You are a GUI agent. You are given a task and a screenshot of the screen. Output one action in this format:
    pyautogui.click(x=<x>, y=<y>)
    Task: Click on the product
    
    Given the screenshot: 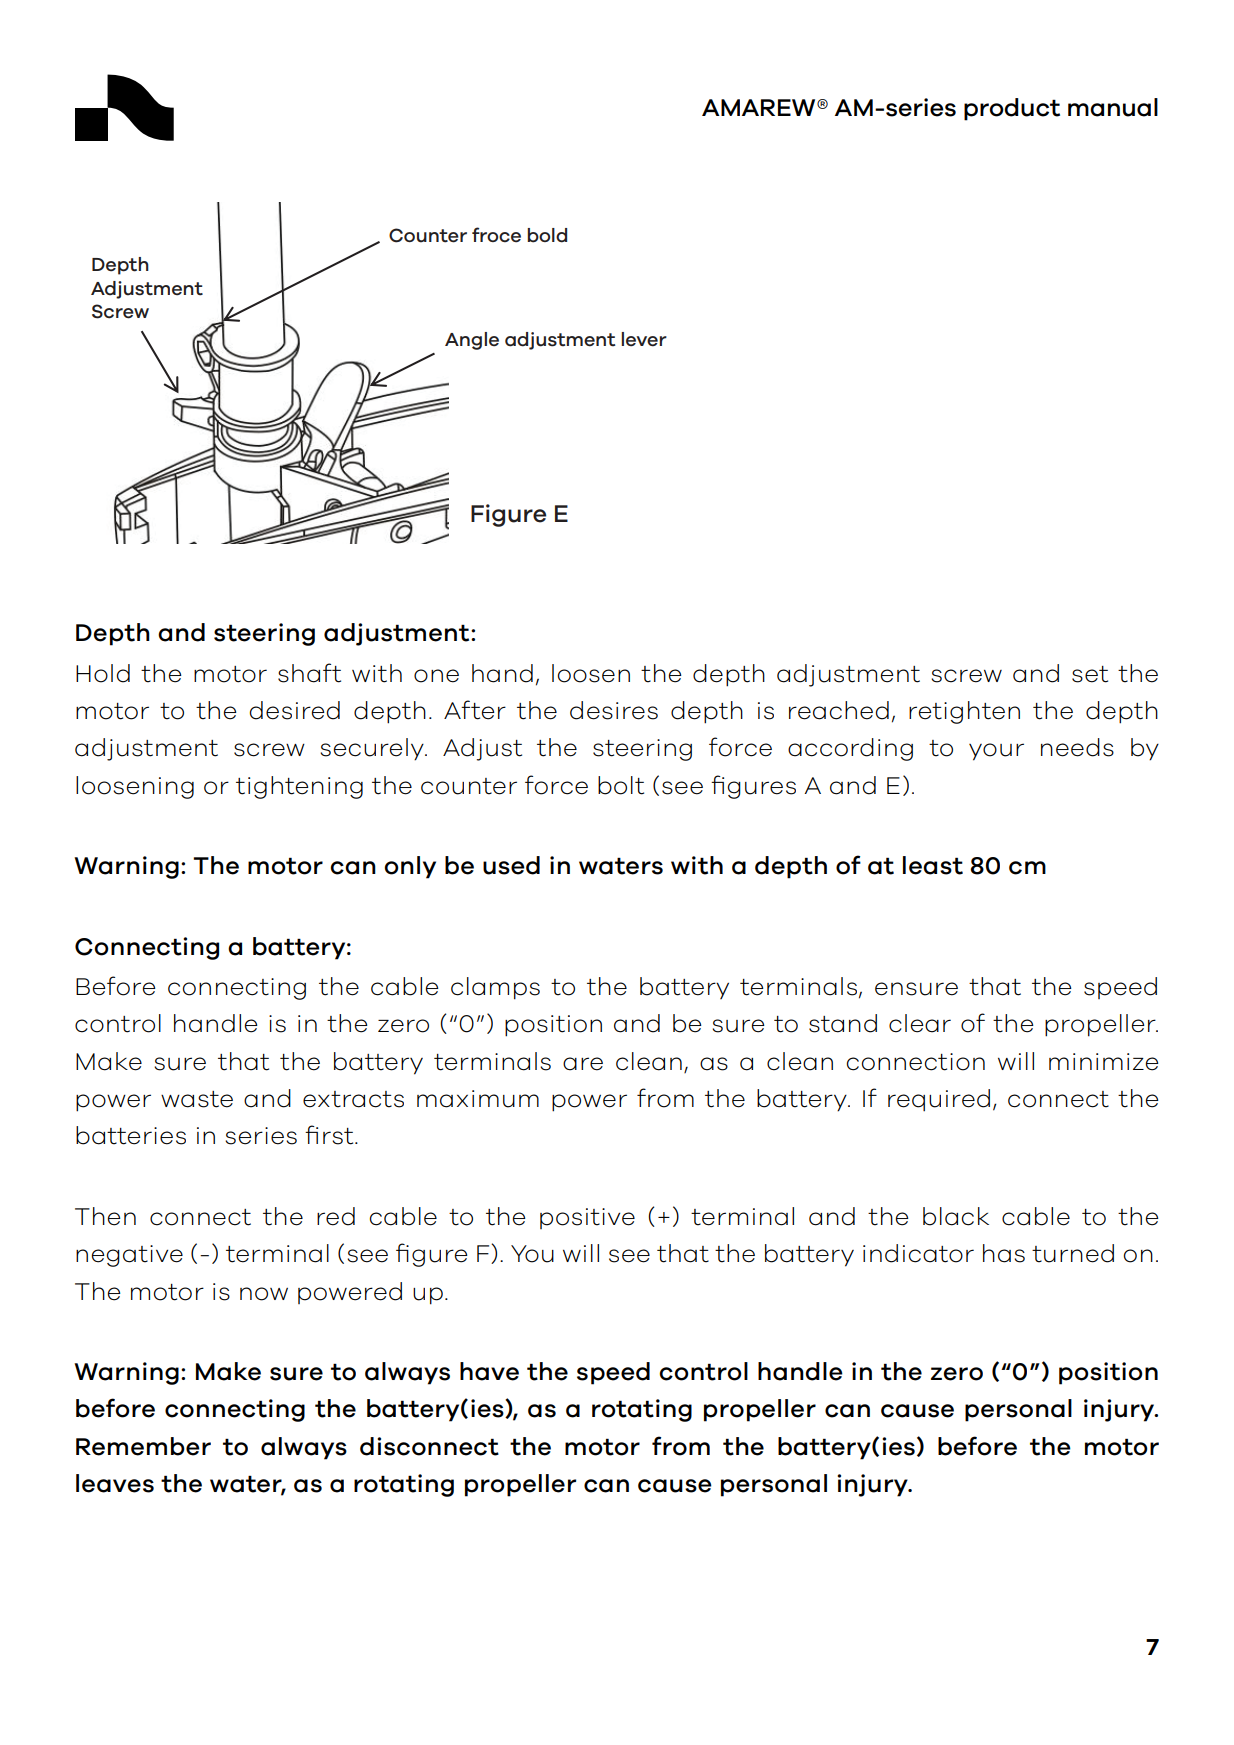 What is the action you would take?
    pyautogui.click(x=1012, y=109)
